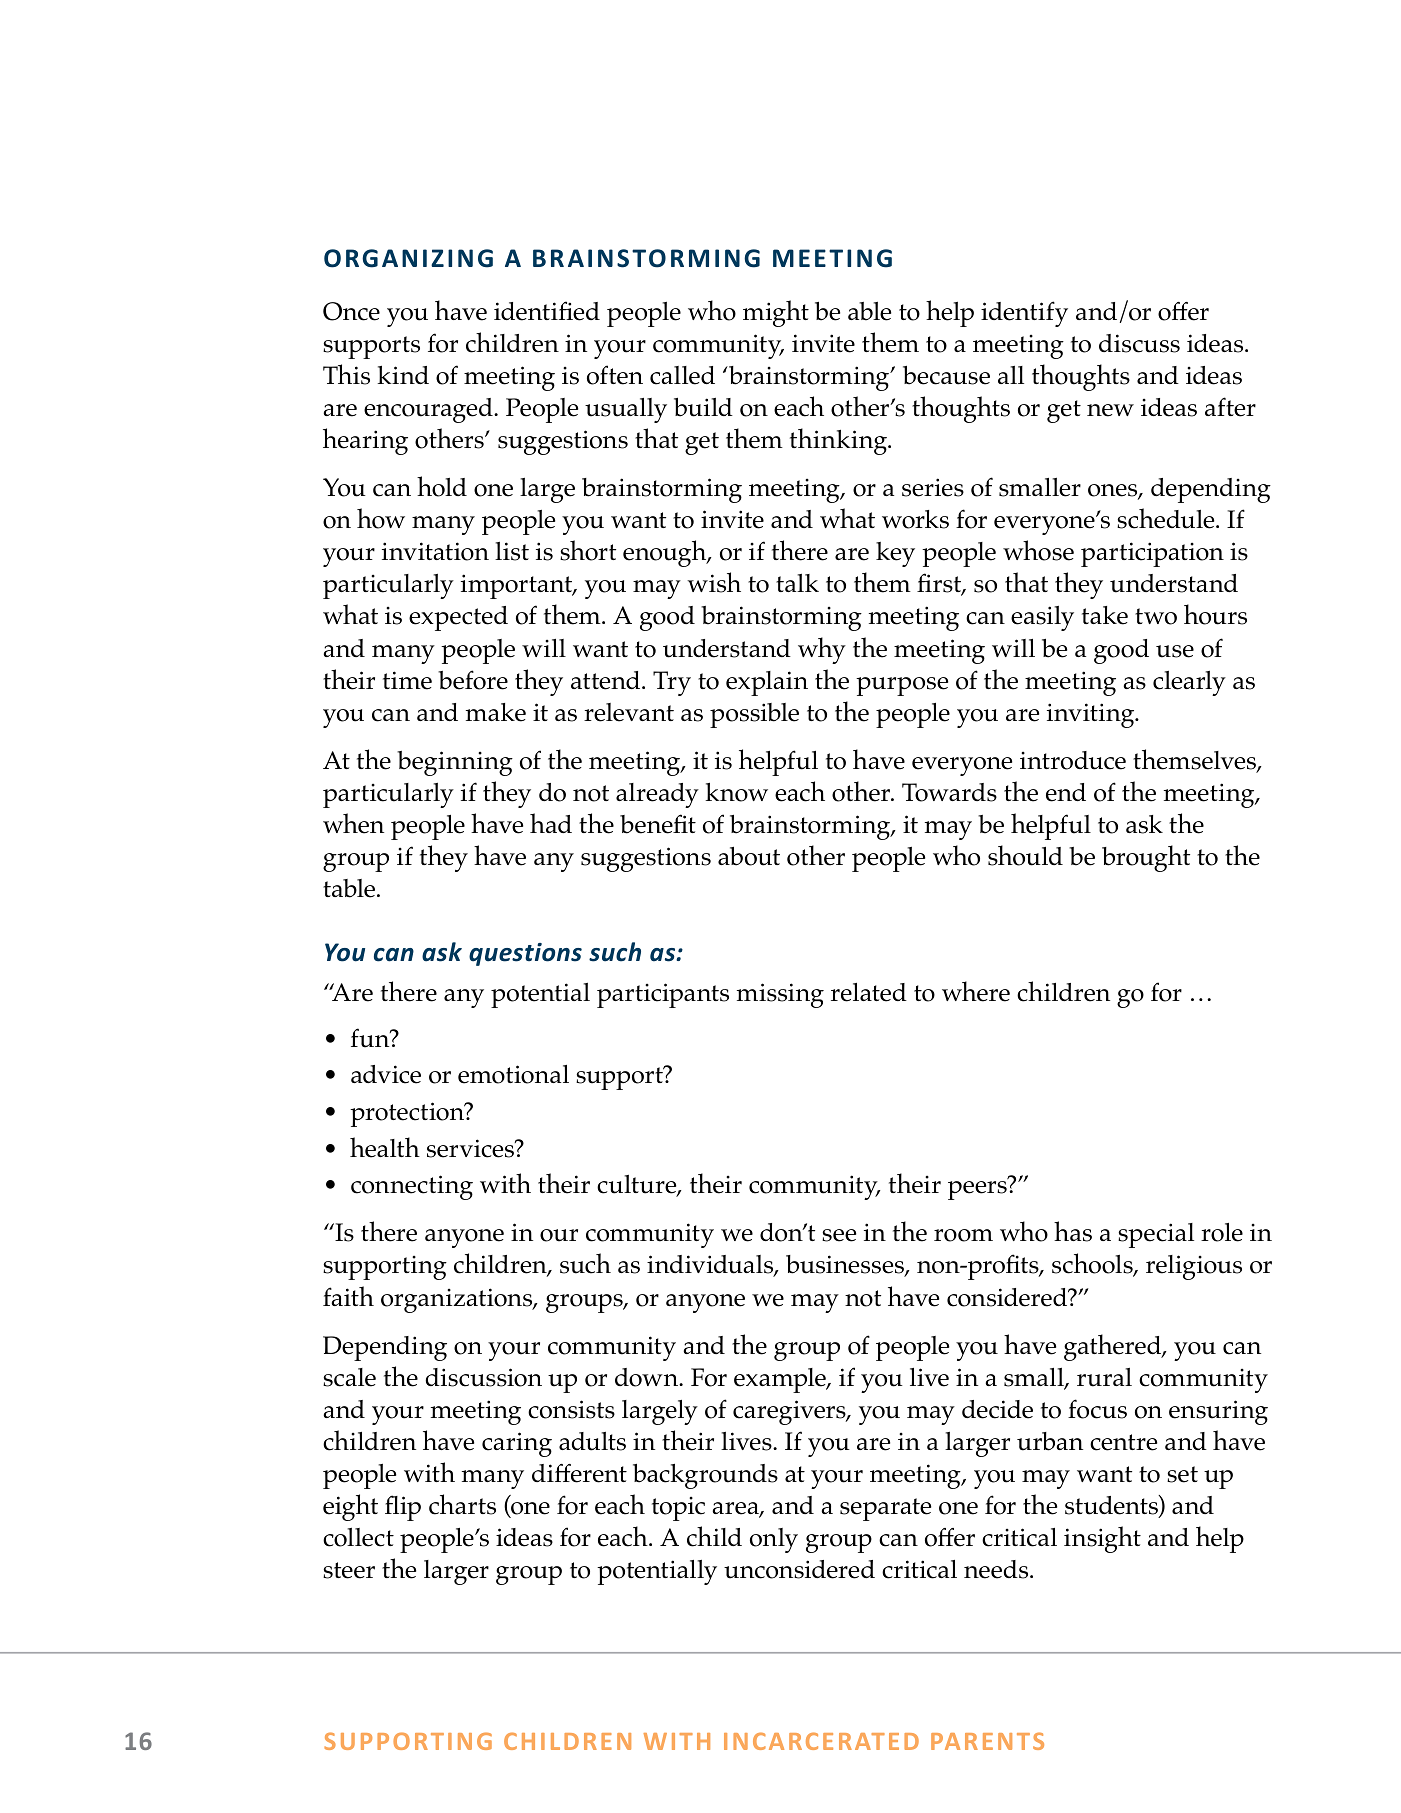 The image size is (1401, 1813). What do you see at coordinates (349, 1570) in the page?
I see `steer` at bounding box center [349, 1570].
